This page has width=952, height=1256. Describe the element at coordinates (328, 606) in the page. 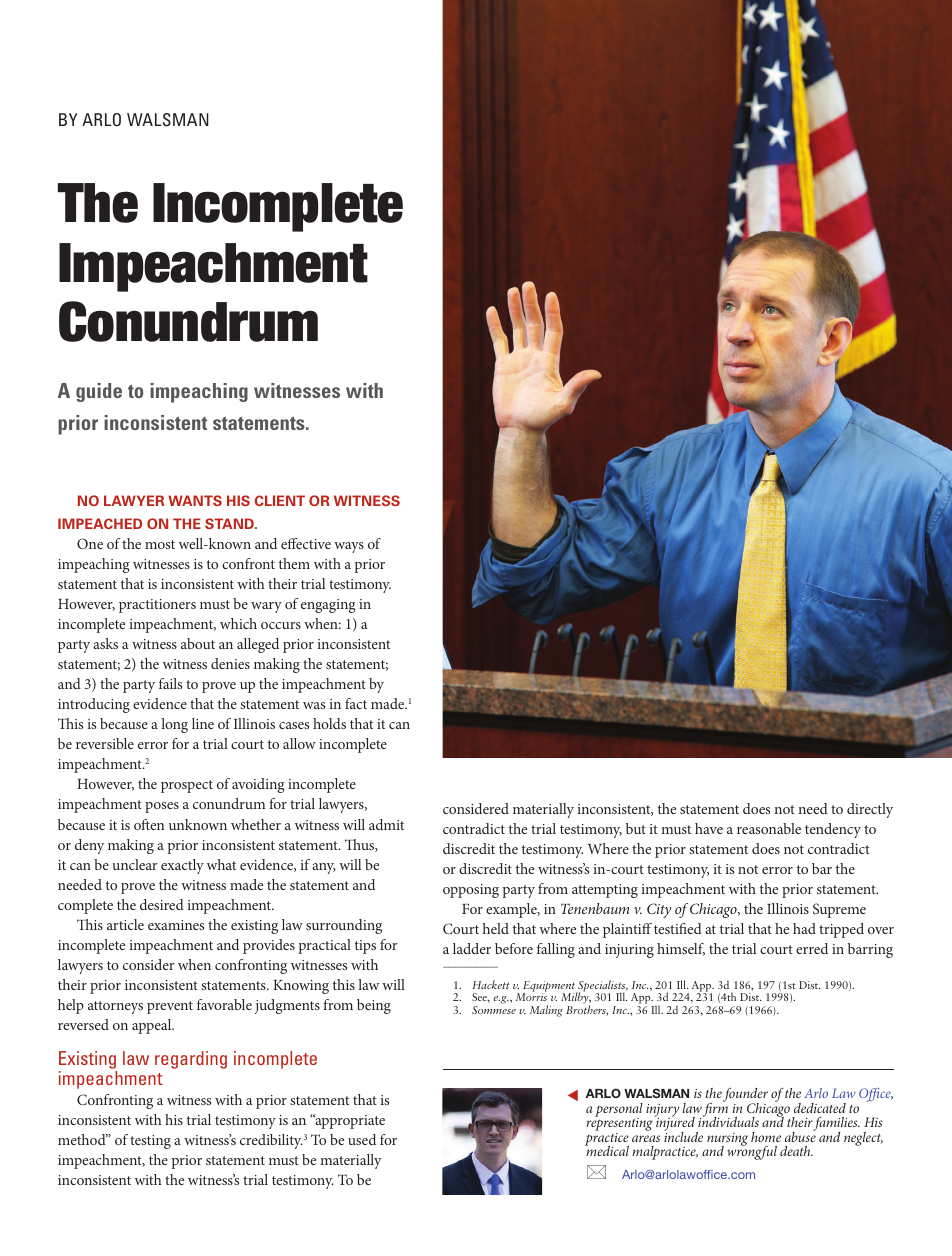

I see `engaging` at that location.
